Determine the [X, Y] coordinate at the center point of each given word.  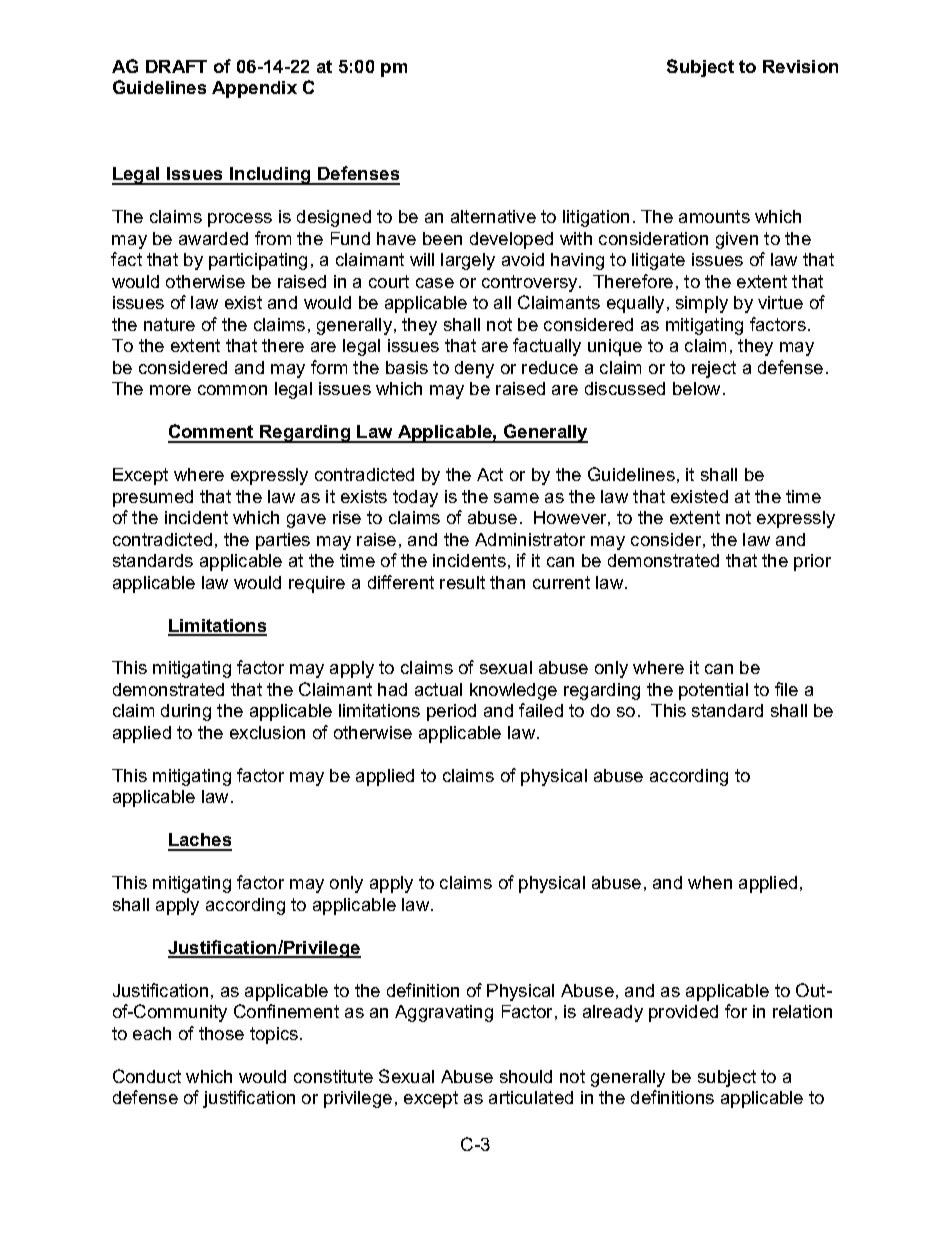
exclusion [267, 732]
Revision [800, 66]
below [698, 388]
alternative [493, 216]
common [232, 390]
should [526, 1076]
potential [713, 691]
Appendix [254, 89]
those [221, 1033]
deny [474, 369]
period [451, 712]
